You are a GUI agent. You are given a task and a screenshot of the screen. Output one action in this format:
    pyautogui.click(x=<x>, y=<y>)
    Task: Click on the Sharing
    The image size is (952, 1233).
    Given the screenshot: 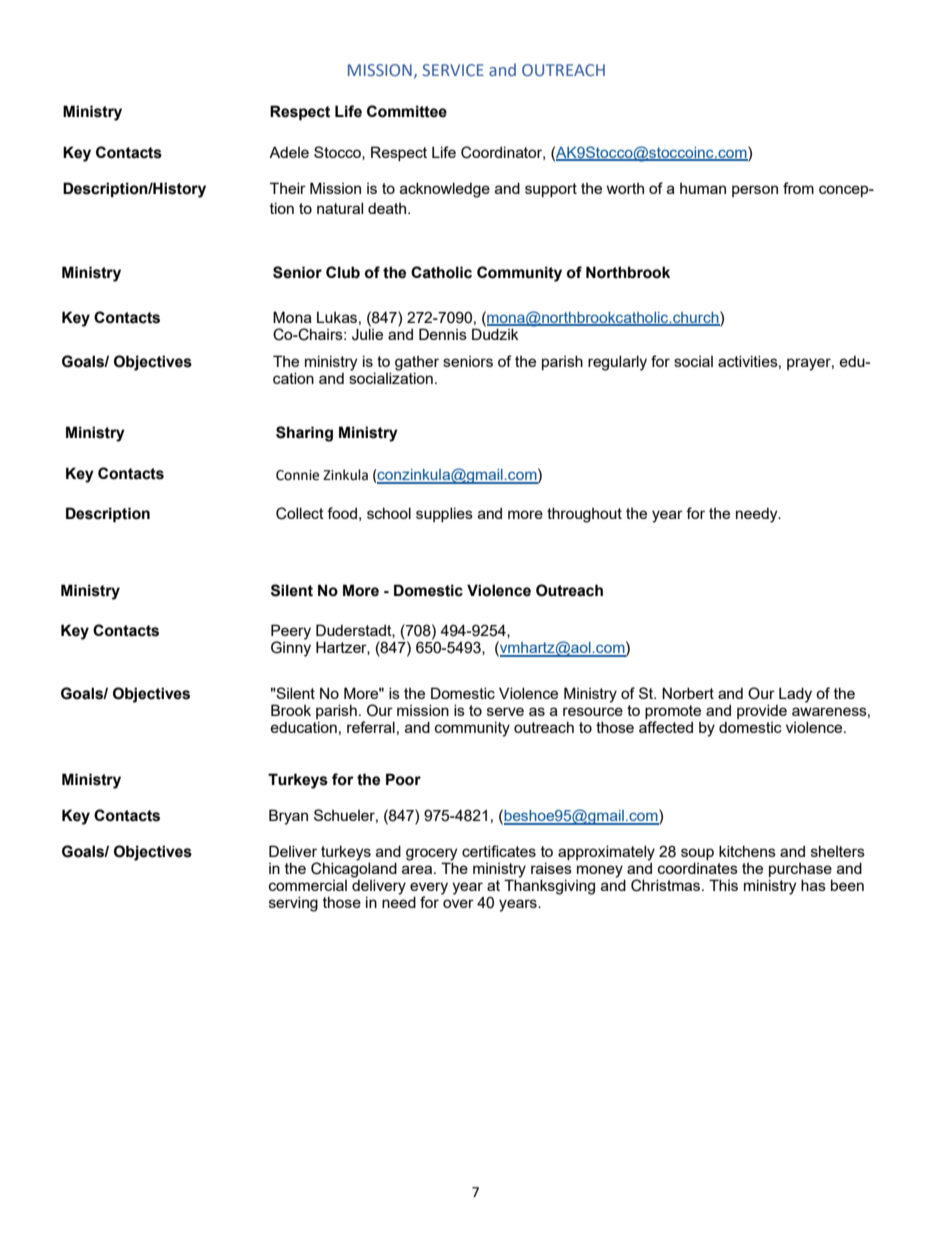 What is the action you would take?
    pyautogui.click(x=304, y=434)
